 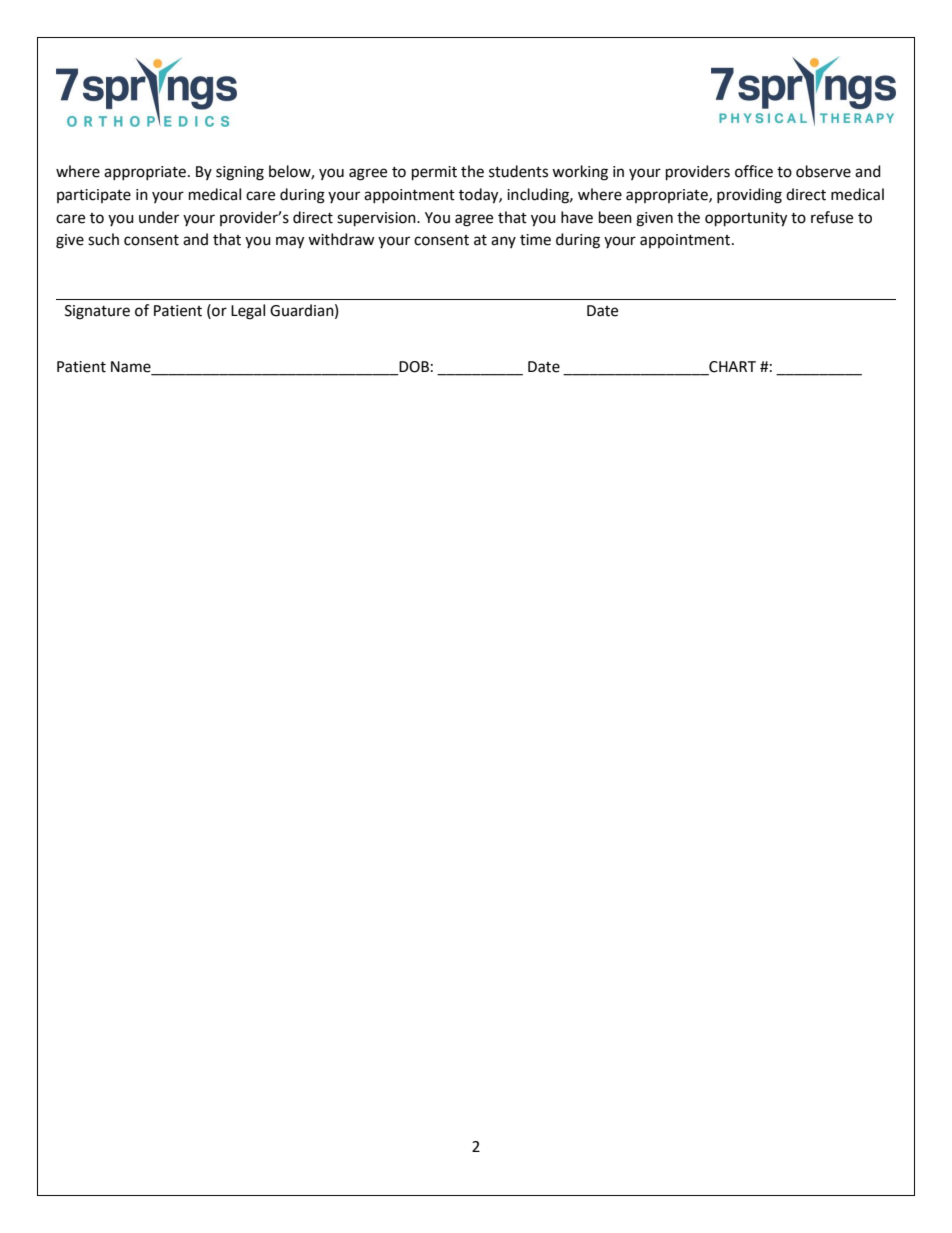 I want to click on supervision, so click(x=377, y=219).
